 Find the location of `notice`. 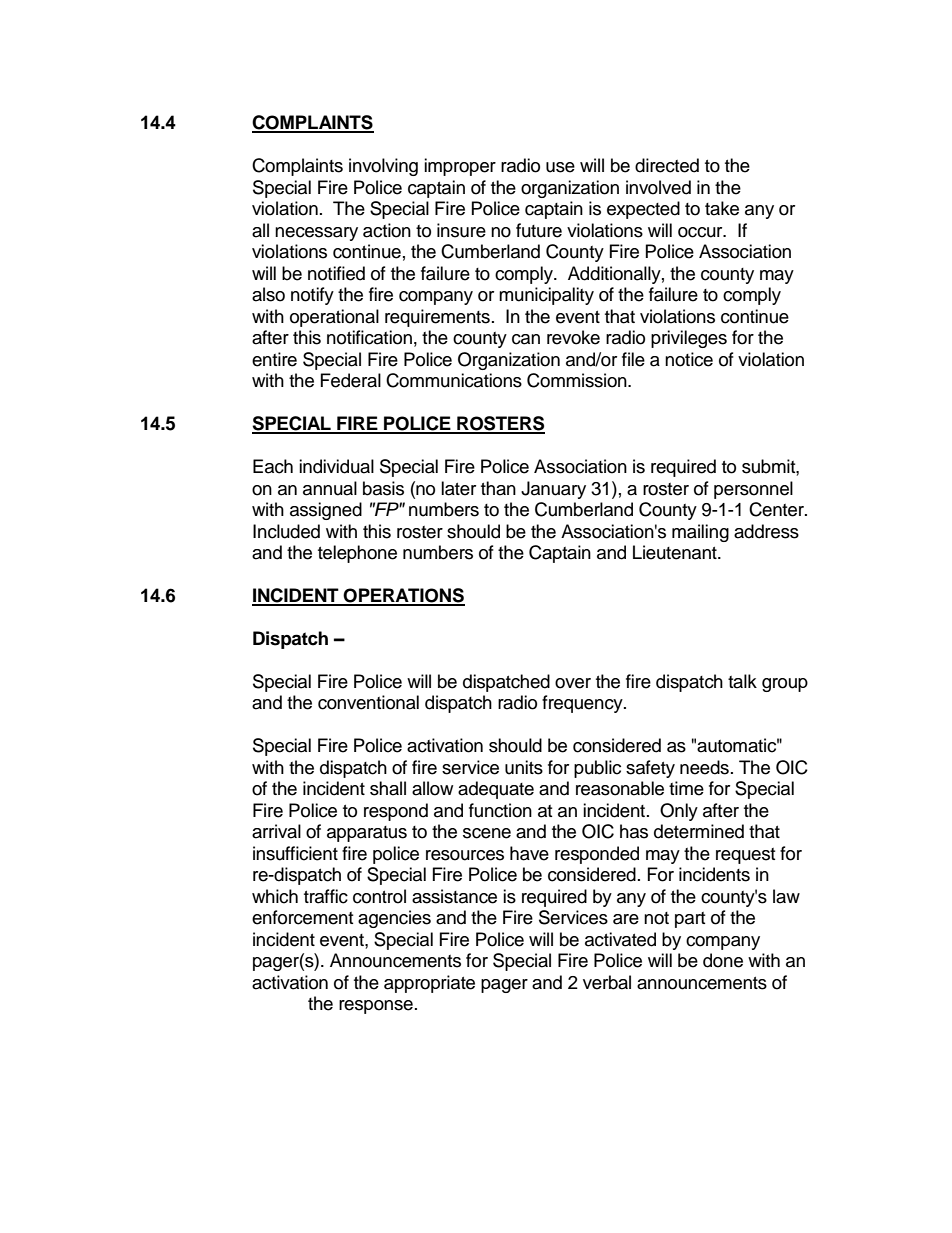

notice is located at coordinates (689, 359).
